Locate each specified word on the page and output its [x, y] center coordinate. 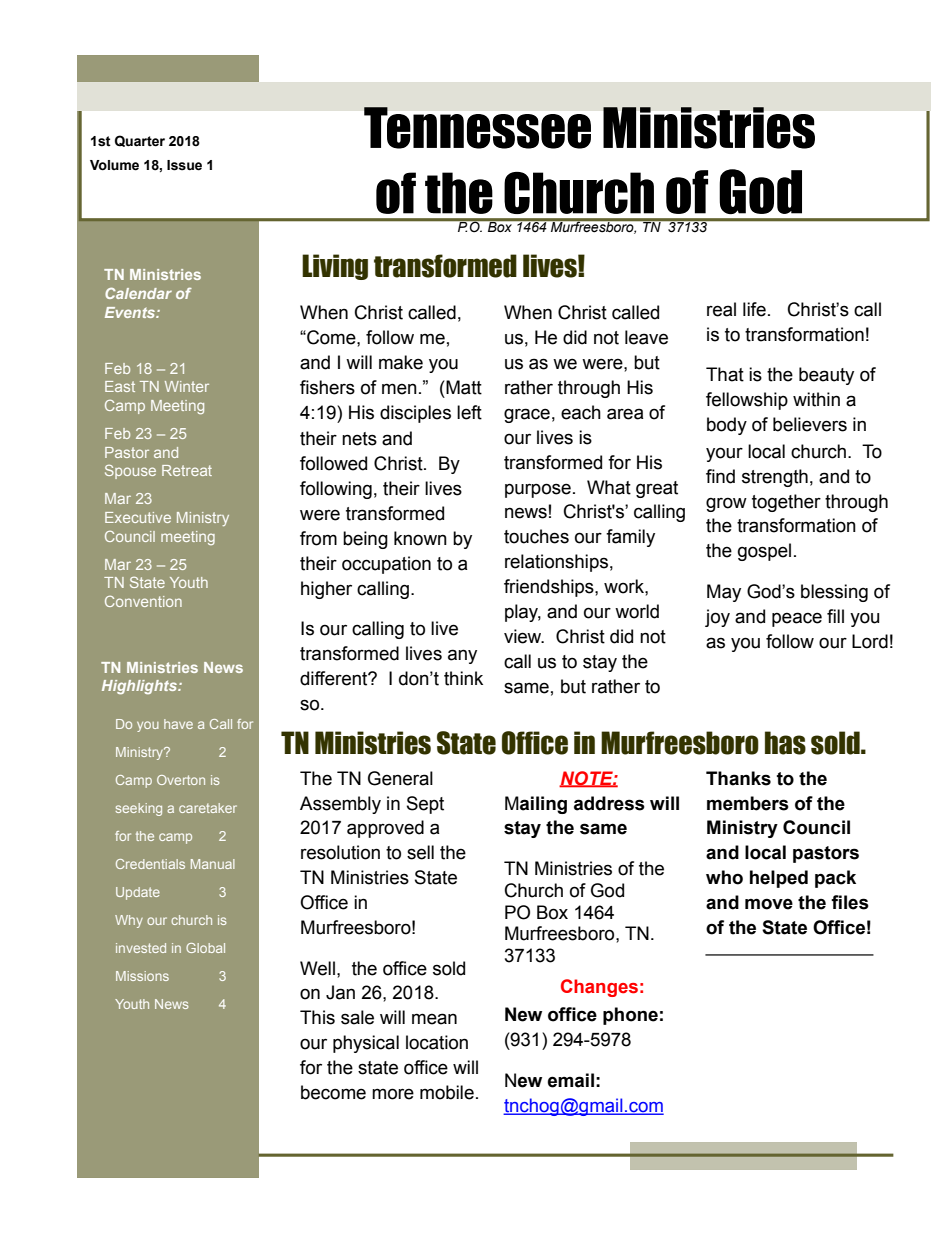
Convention [143, 601]
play [523, 613]
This [317, 1017]
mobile [447, 1092]
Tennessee [477, 128]
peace [797, 619]
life [754, 309]
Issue [184, 165]
